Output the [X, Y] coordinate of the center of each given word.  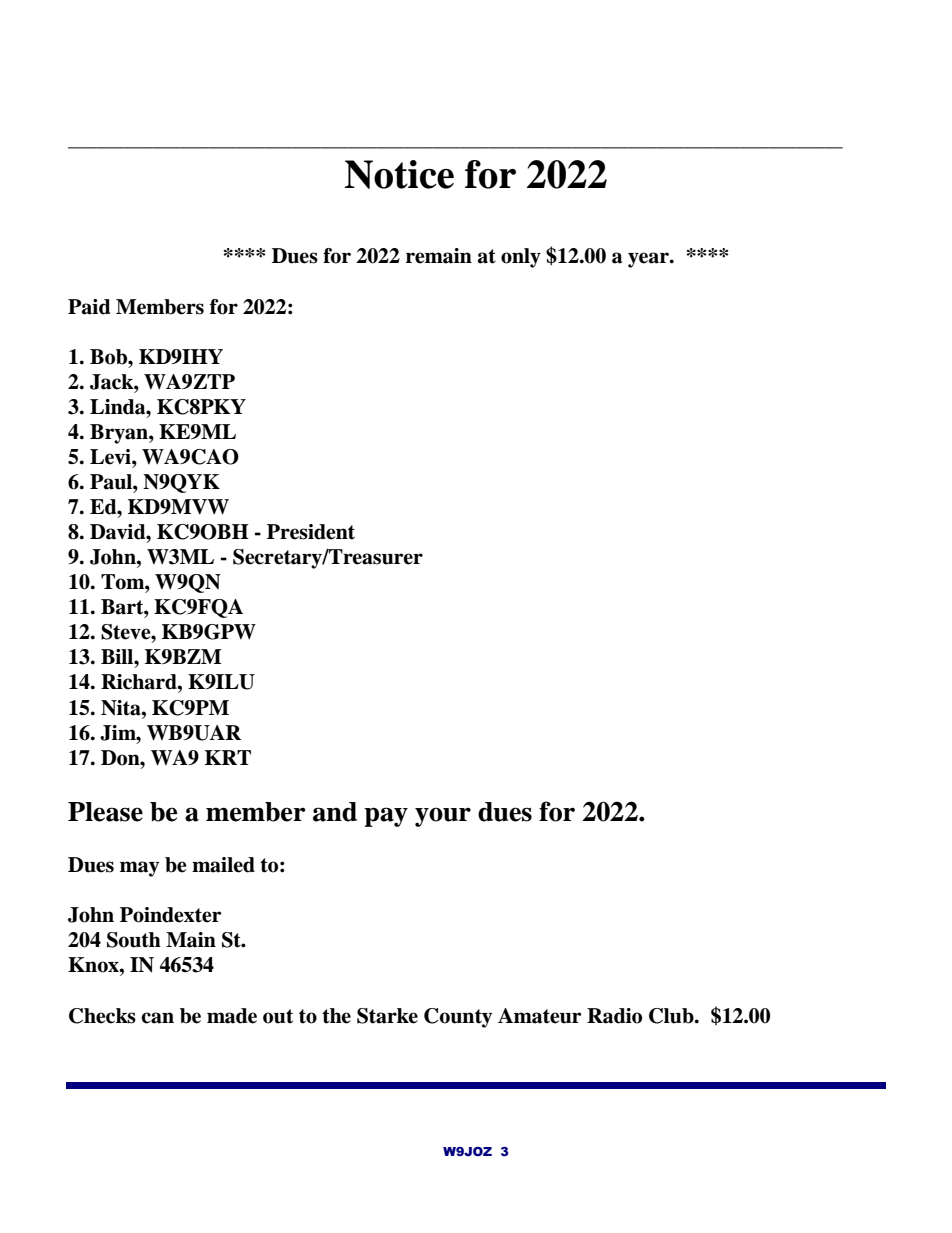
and [335, 812]
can [157, 1018]
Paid [89, 307]
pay [386, 817]
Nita [122, 708]
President [311, 532]
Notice [399, 174]
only [521, 258]
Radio [614, 1016]
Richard [140, 682]
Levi [111, 457]
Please [105, 812]
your [443, 817]
